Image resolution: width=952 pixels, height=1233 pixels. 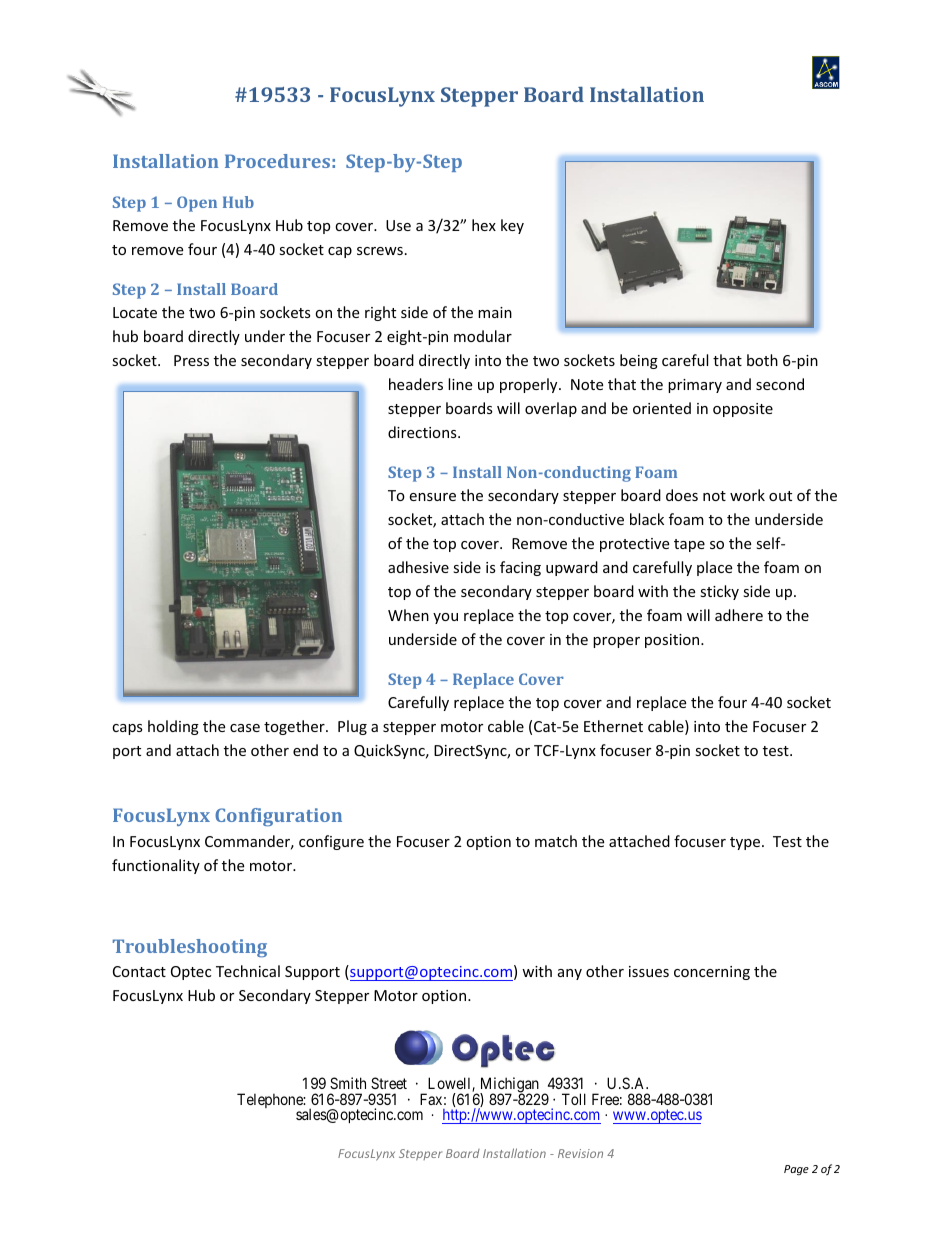 What do you see at coordinates (408, 615) in the document?
I see `When` at bounding box center [408, 615].
